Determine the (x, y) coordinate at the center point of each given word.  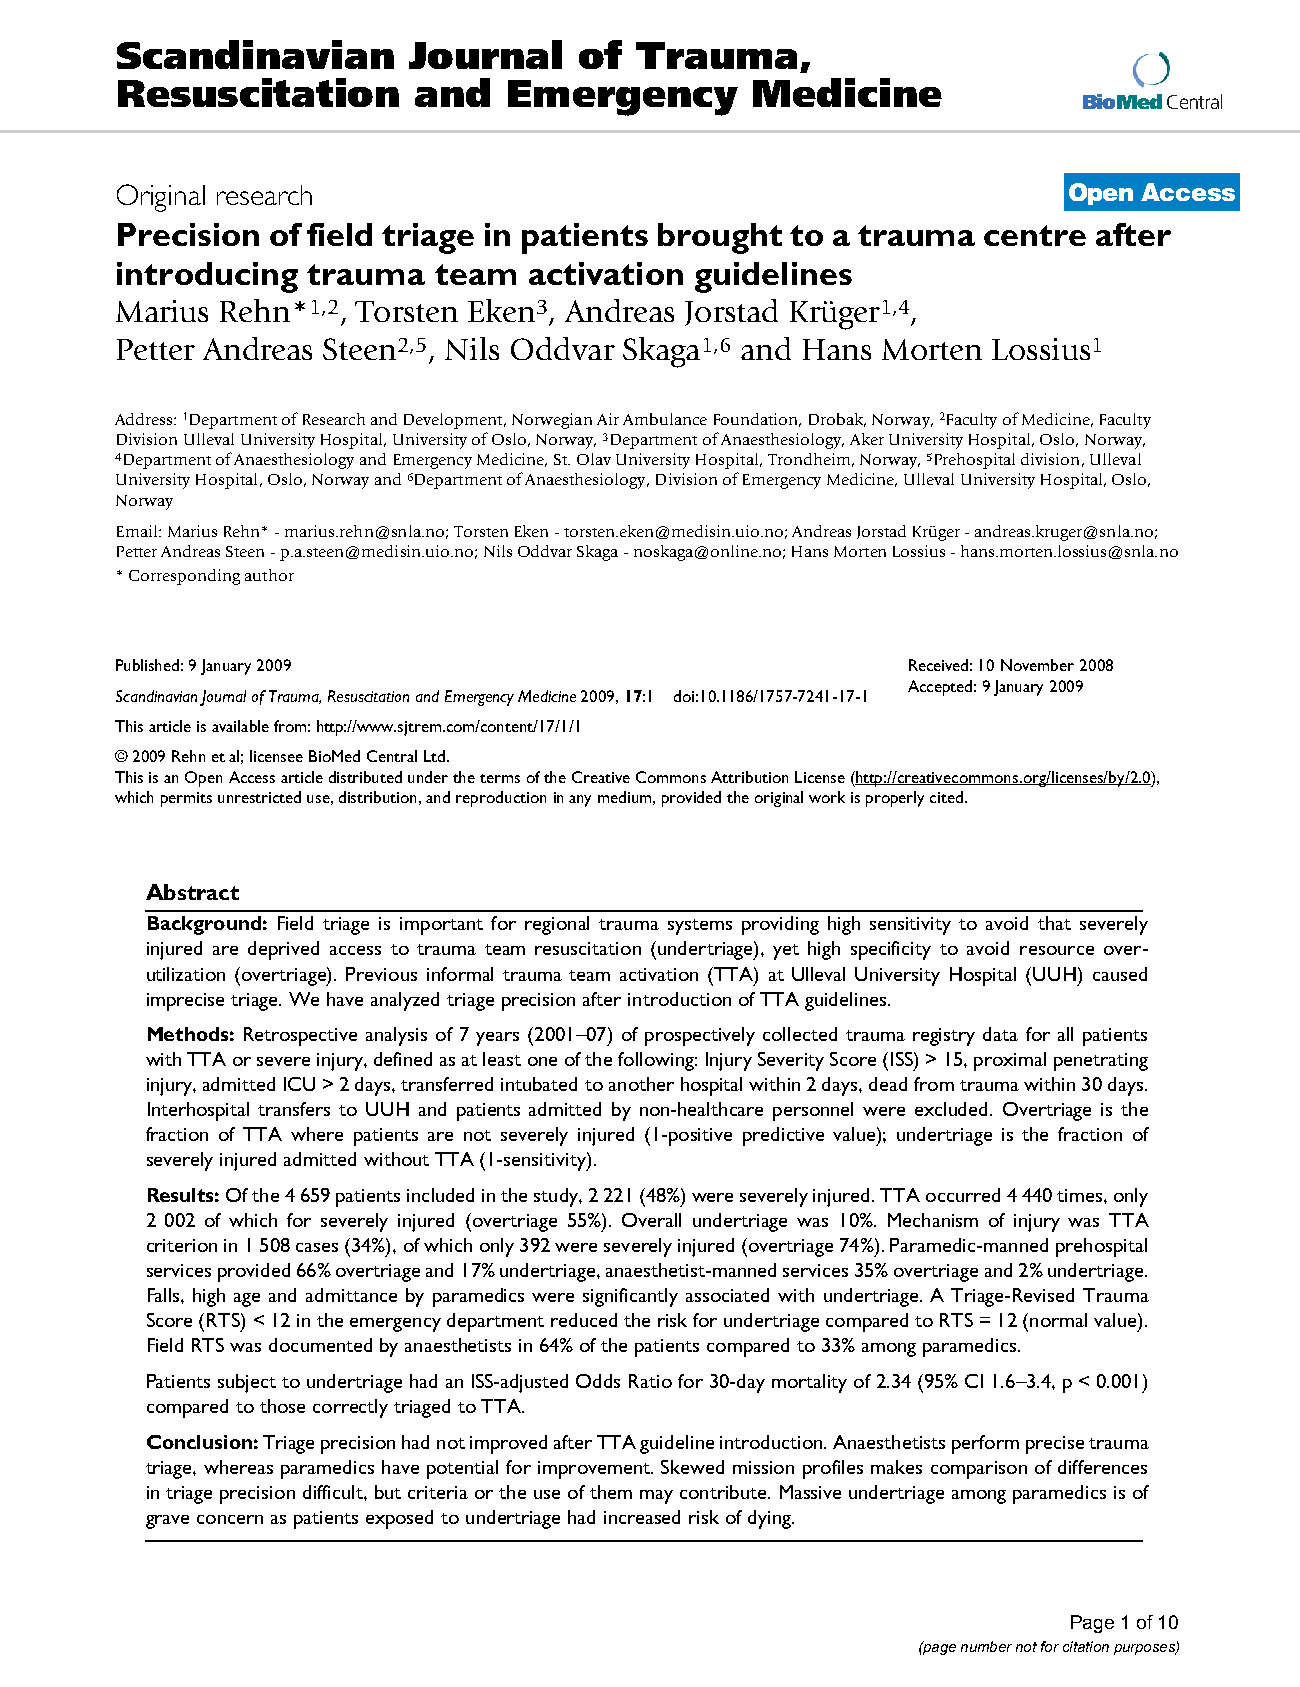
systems (700, 927)
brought (720, 238)
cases (317, 1247)
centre (1035, 235)
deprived (283, 950)
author (269, 575)
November (1037, 665)
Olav (594, 459)
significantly (630, 1297)
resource (1057, 950)
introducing (207, 277)
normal (1058, 1320)
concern (230, 1519)
